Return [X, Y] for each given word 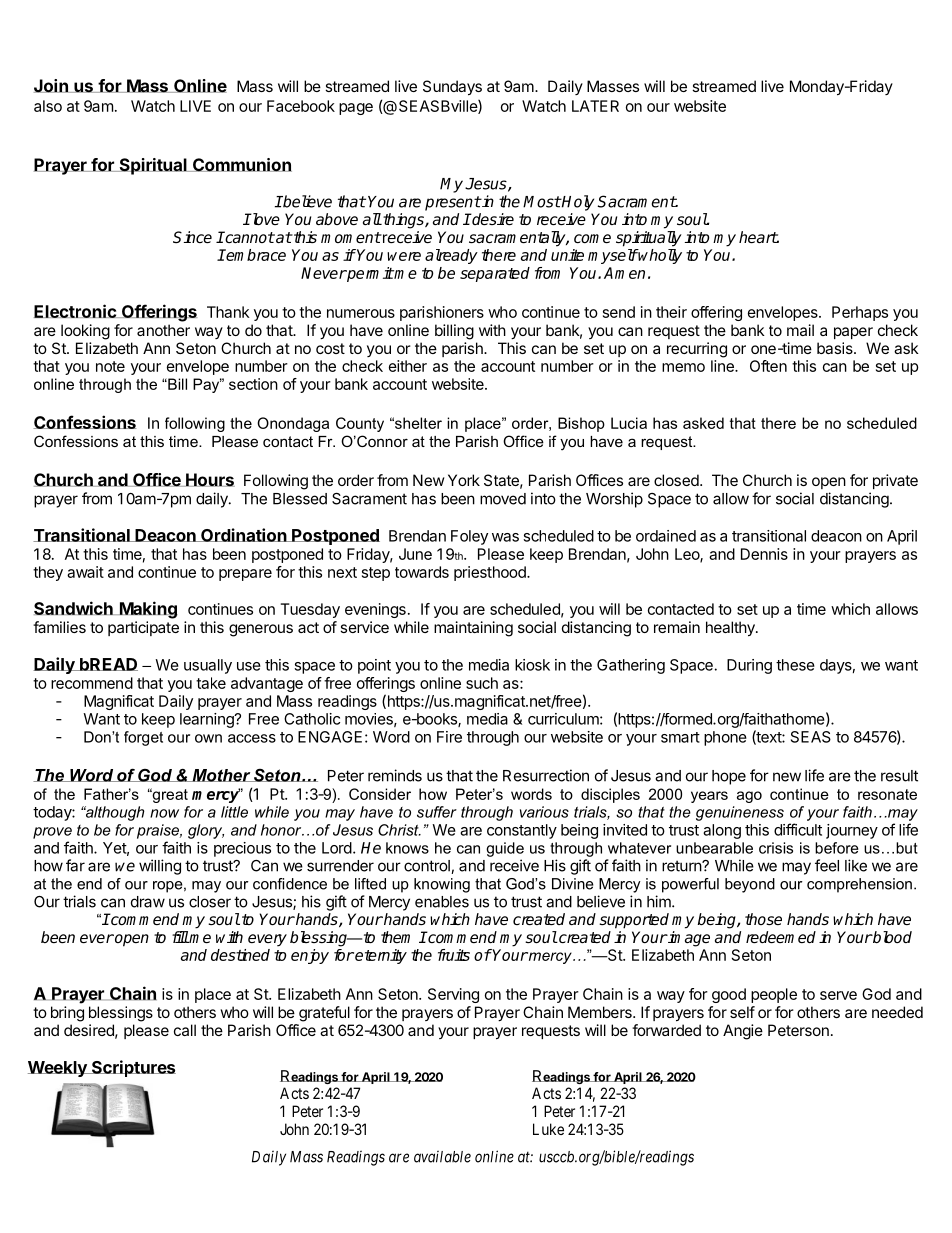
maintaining [473, 629]
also [48, 106]
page [356, 109]
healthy [731, 629]
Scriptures [133, 1068]
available [442, 1156]
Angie [743, 1032]
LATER [595, 106]
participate [143, 628]
